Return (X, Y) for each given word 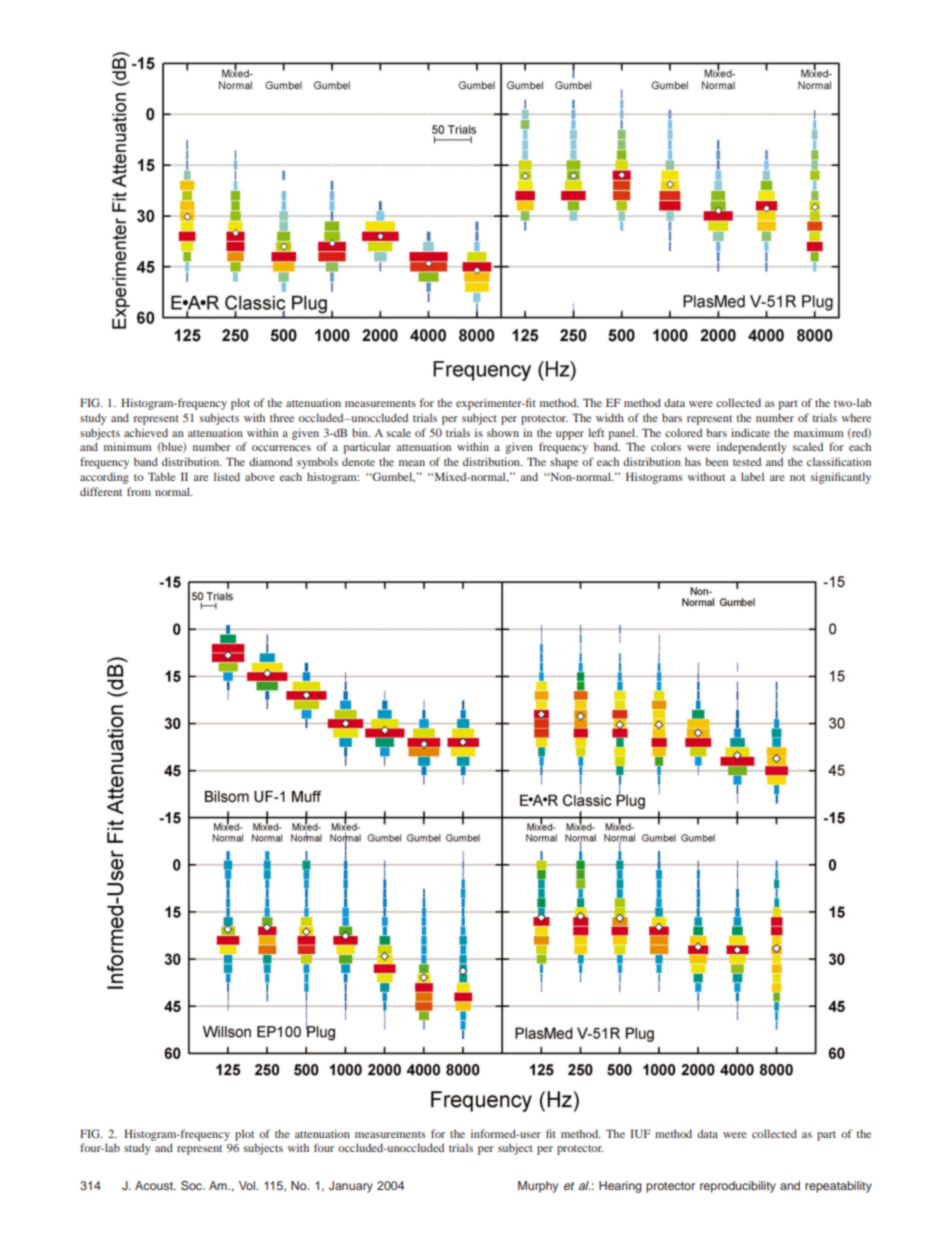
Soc (192, 1186)
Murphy (538, 1187)
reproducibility (738, 1187)
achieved (146, 432)
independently (752, 448)
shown (503, 432)
